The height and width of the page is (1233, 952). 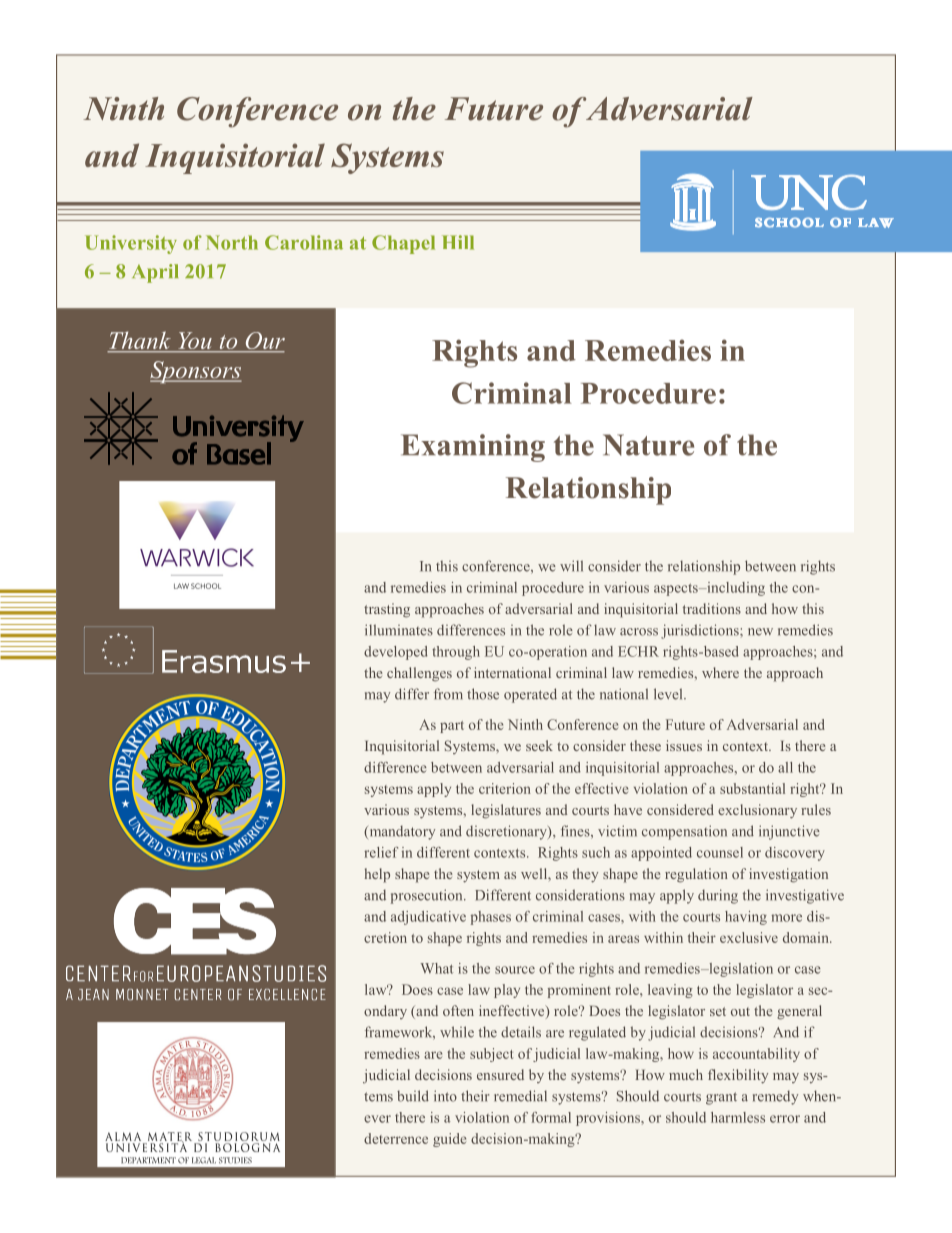 What do you see at coordinates (483, 694) in the page?
I see `those` at bounding box center [483, 694].
